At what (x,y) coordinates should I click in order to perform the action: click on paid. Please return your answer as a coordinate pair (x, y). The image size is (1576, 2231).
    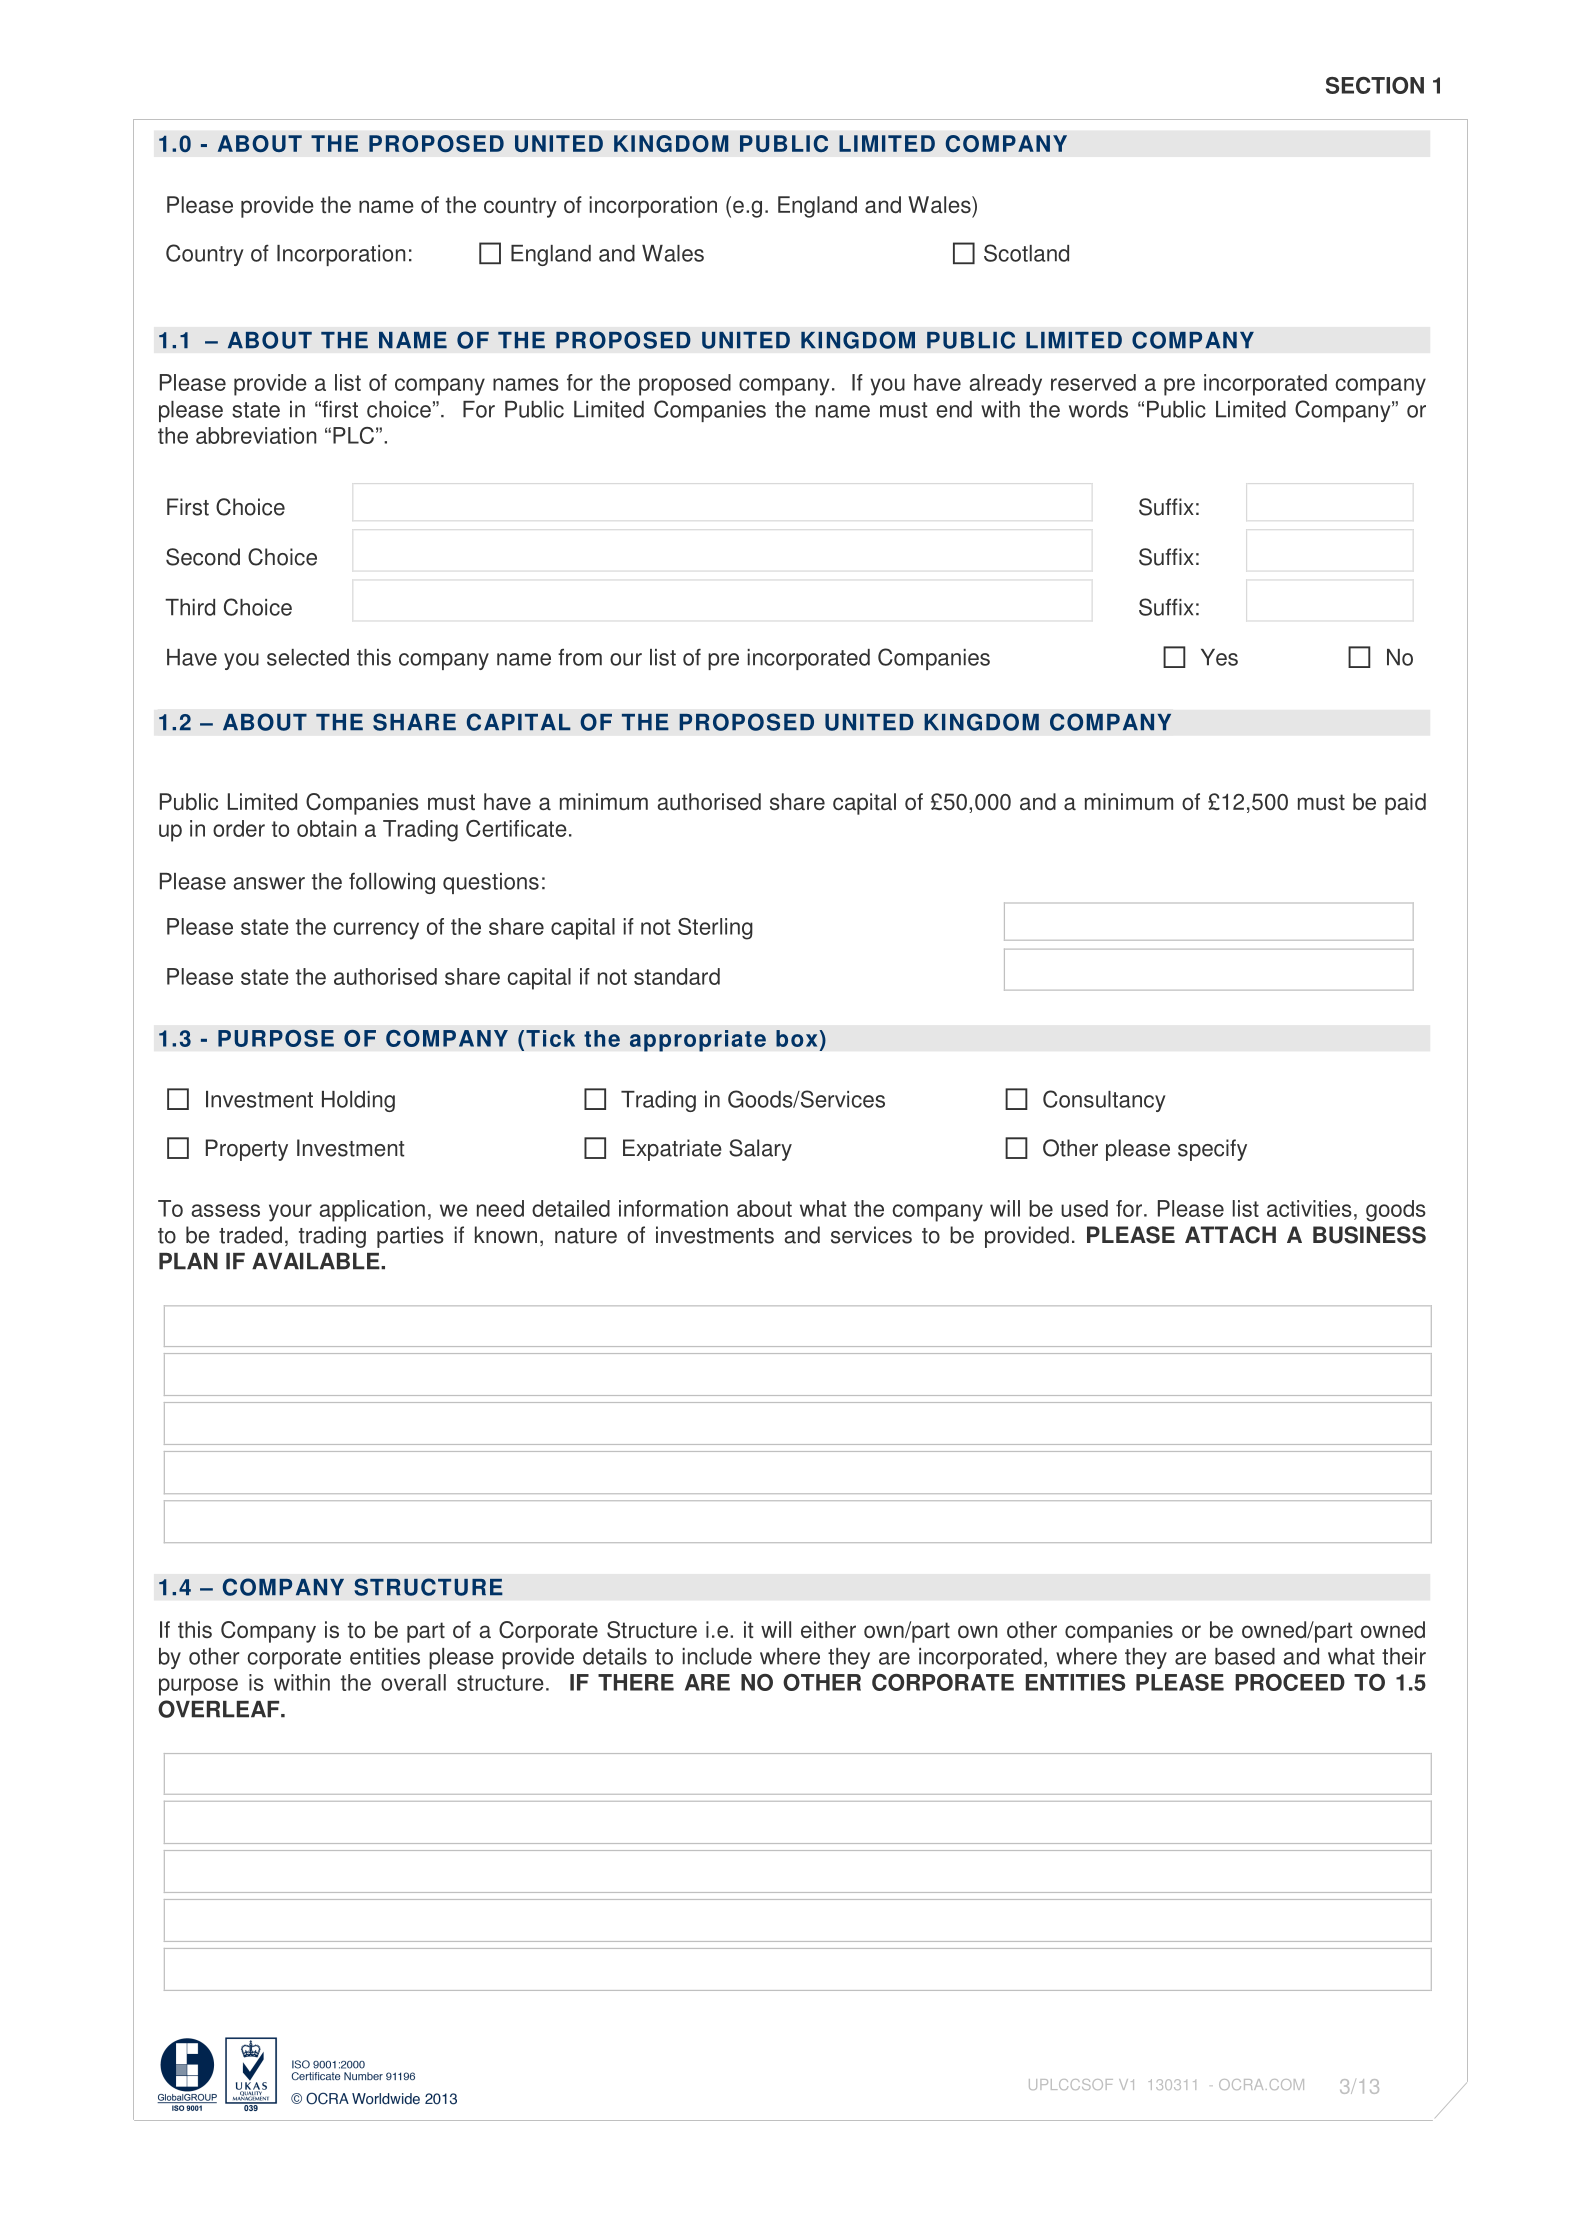
    Looking at the image, I should click on (1405, 804).
